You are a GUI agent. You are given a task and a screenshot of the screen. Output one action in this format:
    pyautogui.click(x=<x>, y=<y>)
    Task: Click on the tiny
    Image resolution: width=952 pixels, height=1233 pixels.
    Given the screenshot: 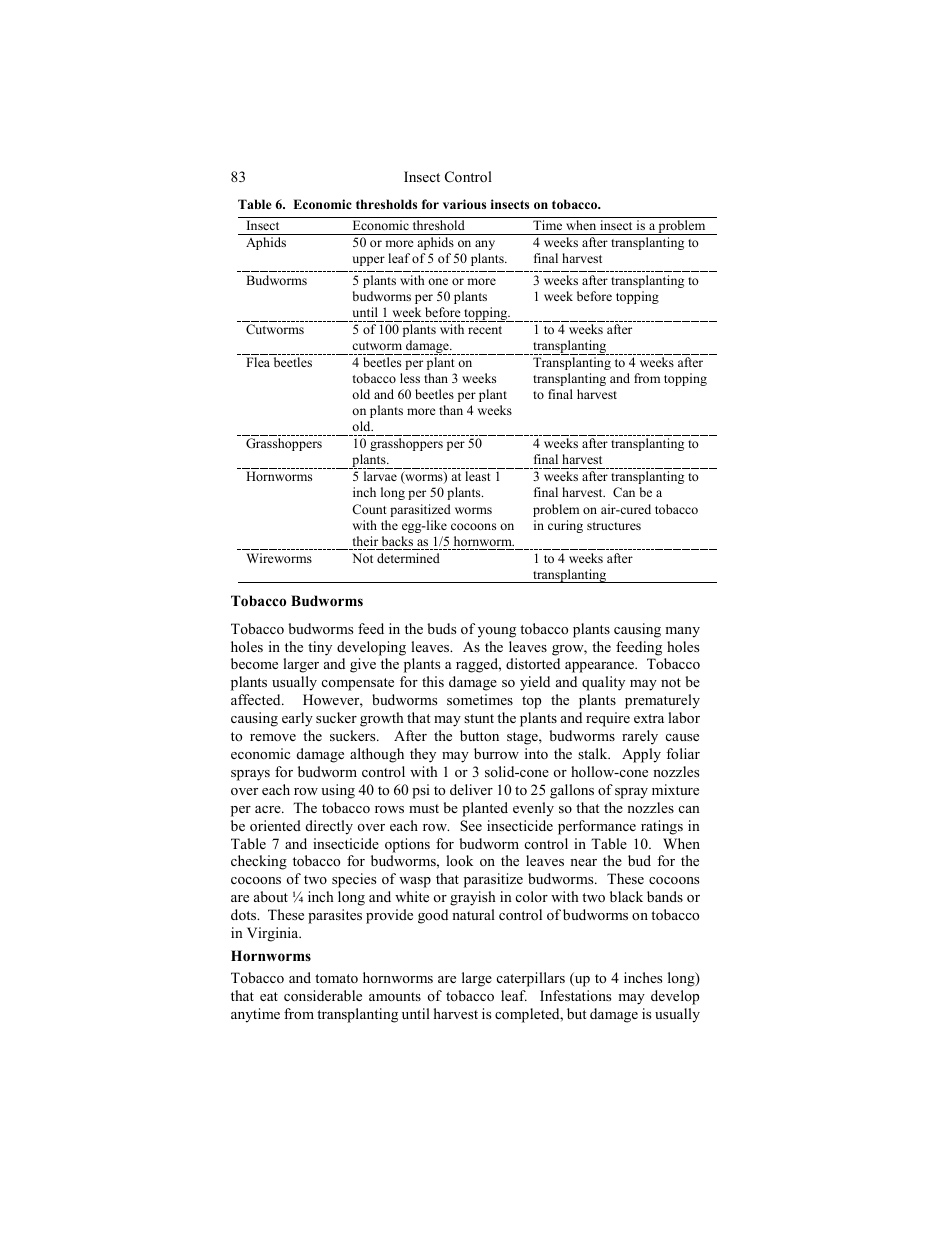 What is the action you would take?
    pyautogui.click(x=320, y=648)
